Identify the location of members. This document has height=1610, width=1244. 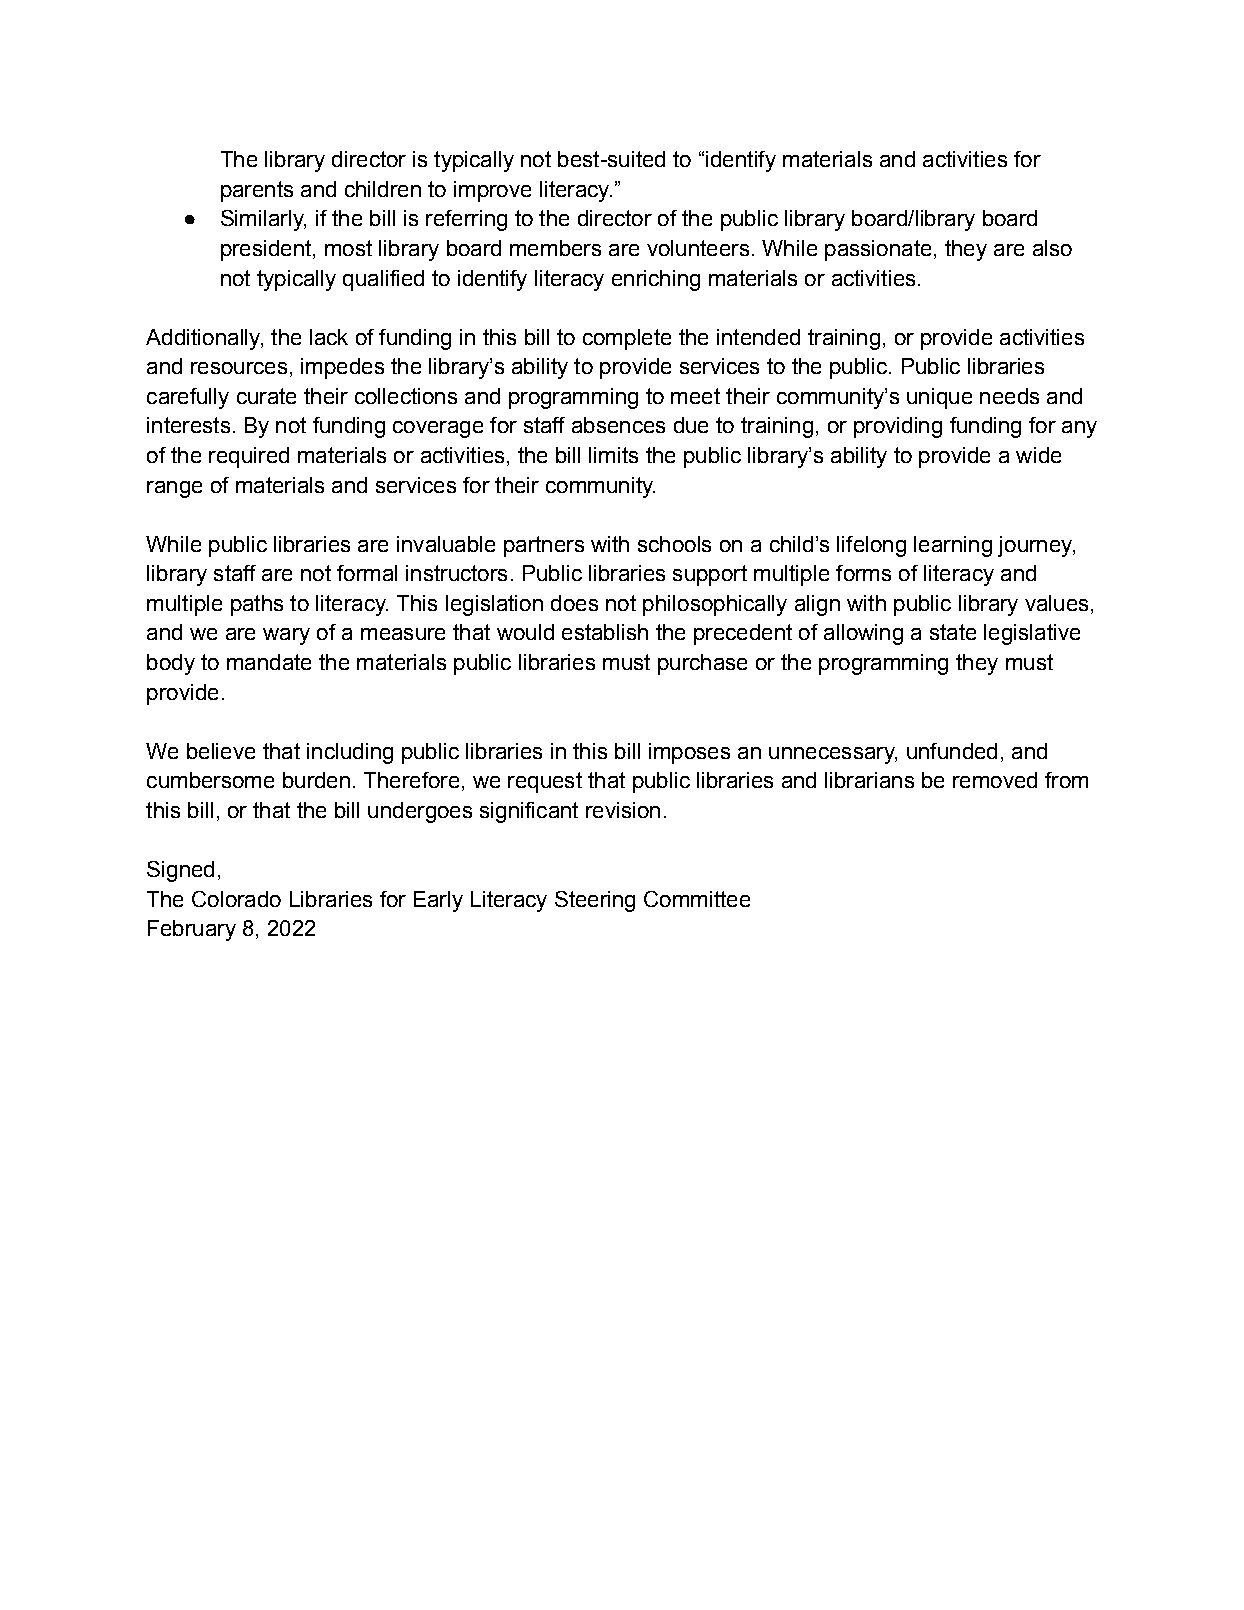
(555, 248).
